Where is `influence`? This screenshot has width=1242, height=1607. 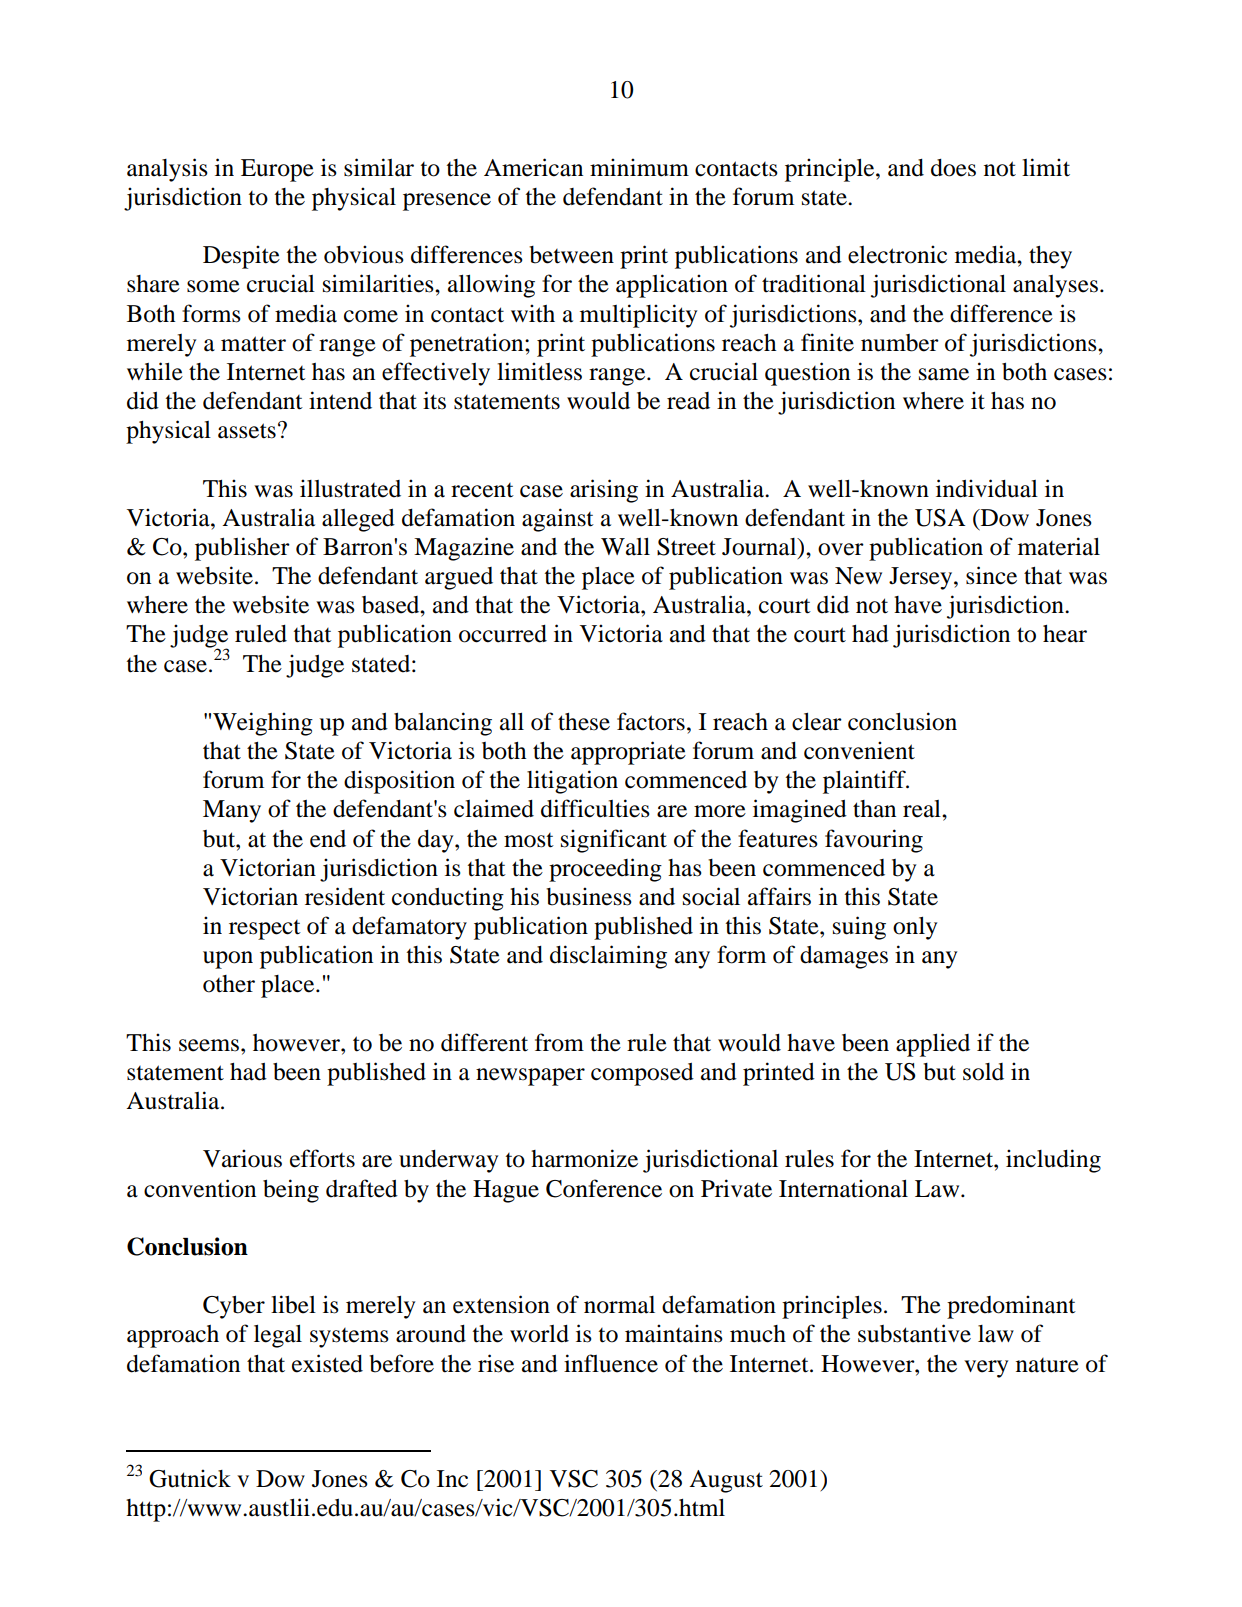
influence is located at coordinates (611, 1363).
